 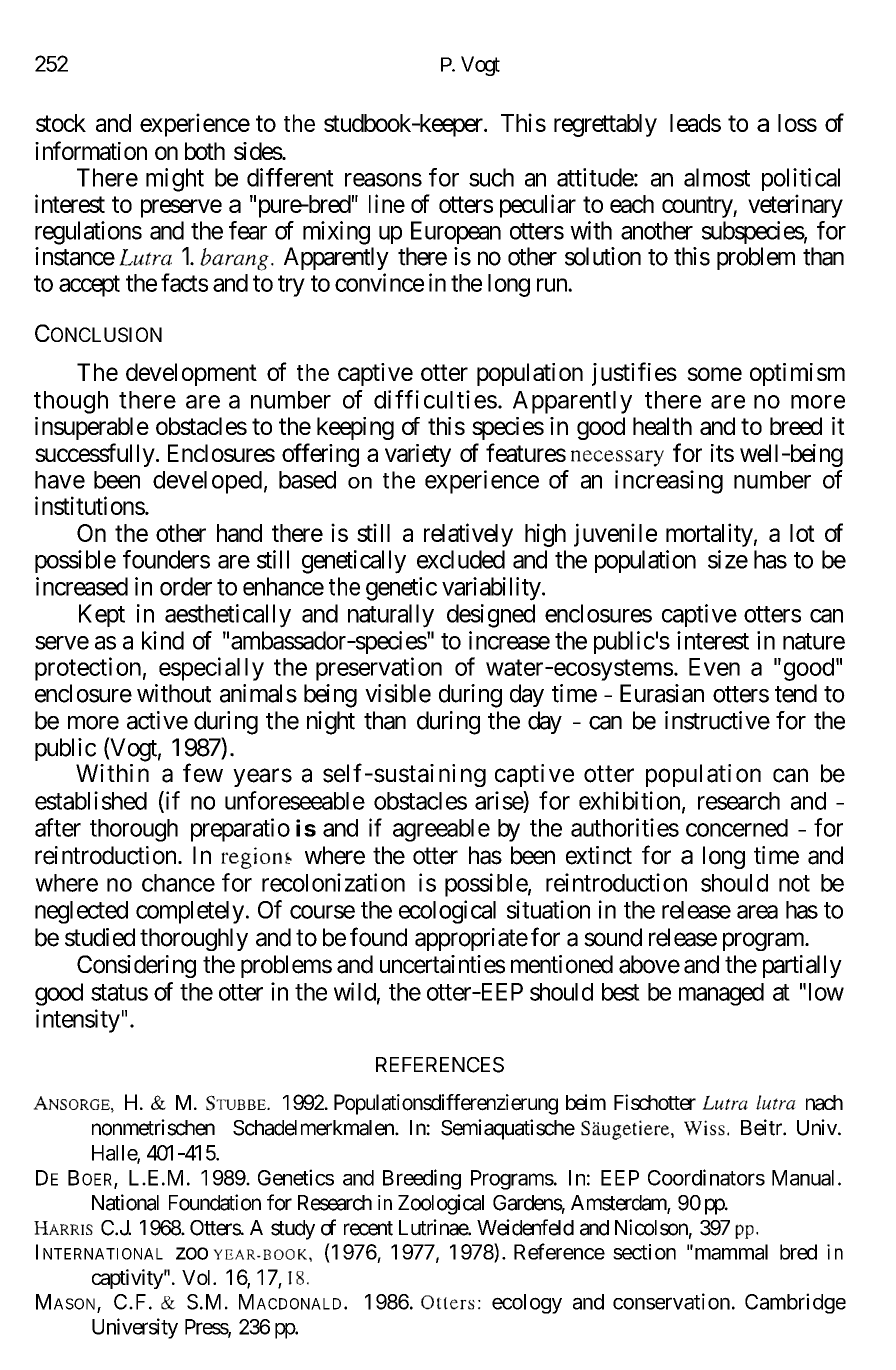 What do you see at coordinates (491, 177) in the document?
I see `such` at bounding box center [491, 177].
